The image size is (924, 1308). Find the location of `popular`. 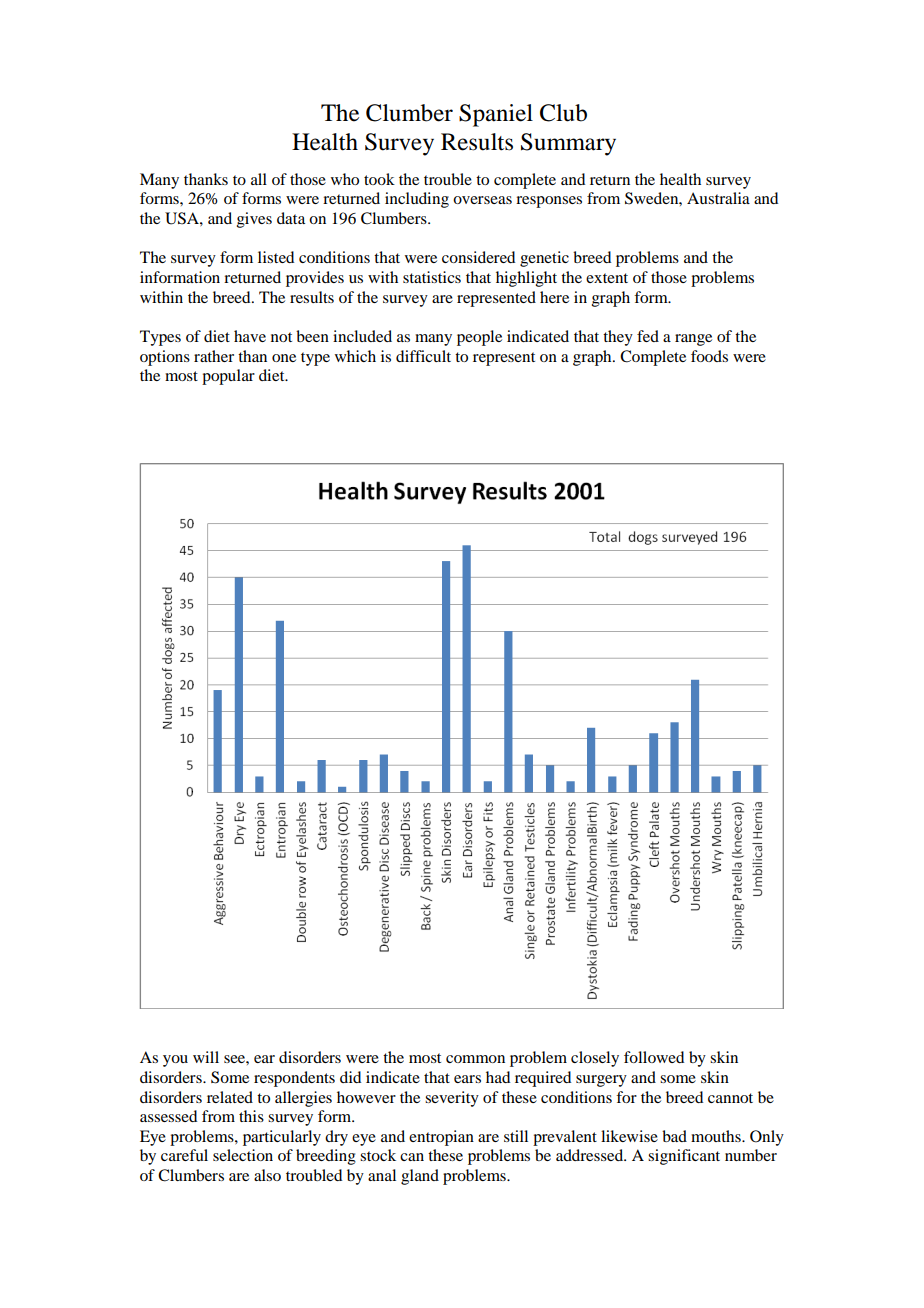

popular is located at coordinates (228, 377).
